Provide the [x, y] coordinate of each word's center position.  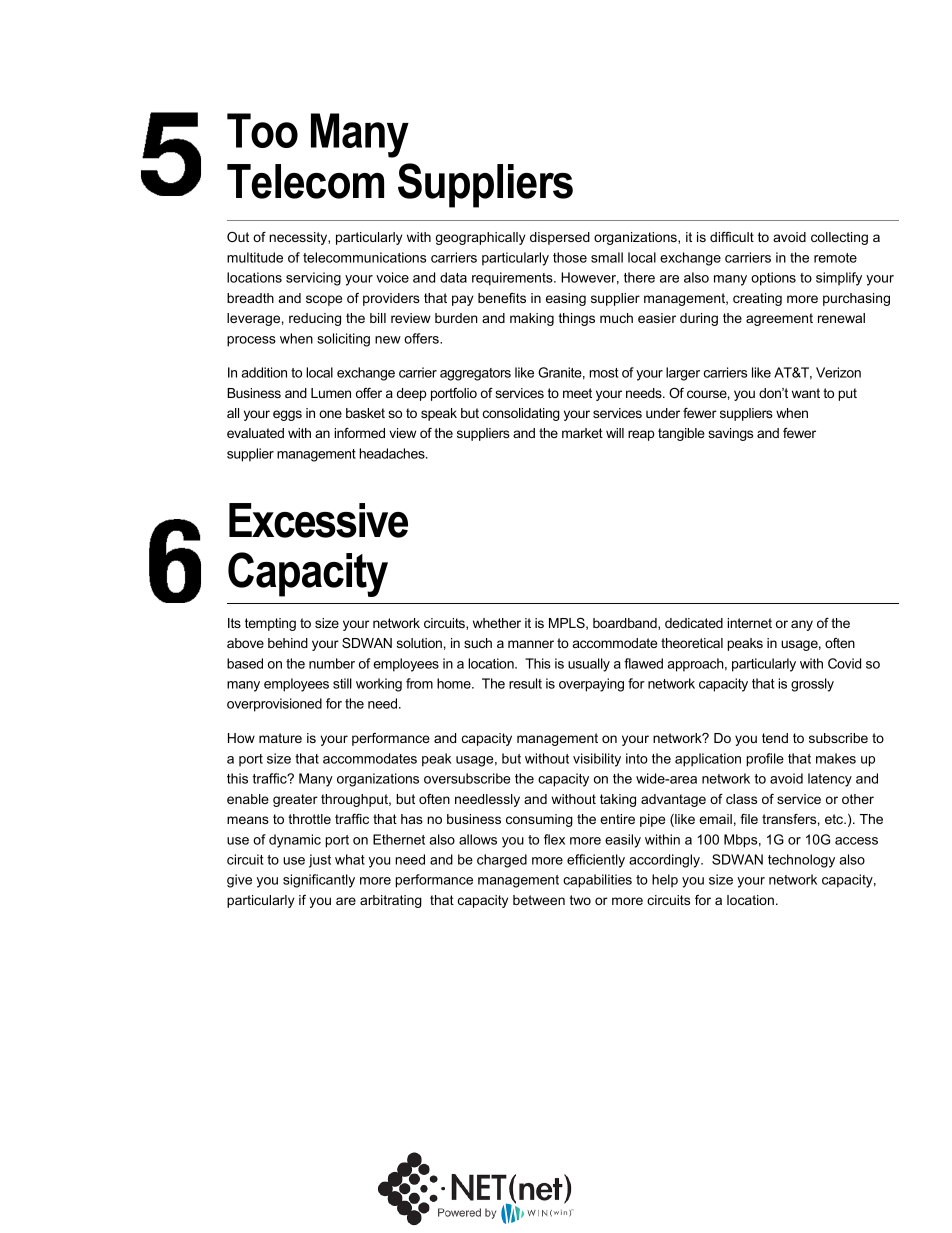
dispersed [560, 238]
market [582, 433]
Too [262, 130]
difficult [732, 237]
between [539, 900]
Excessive [318, 520]
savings [730, 434]
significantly [319, 881]
